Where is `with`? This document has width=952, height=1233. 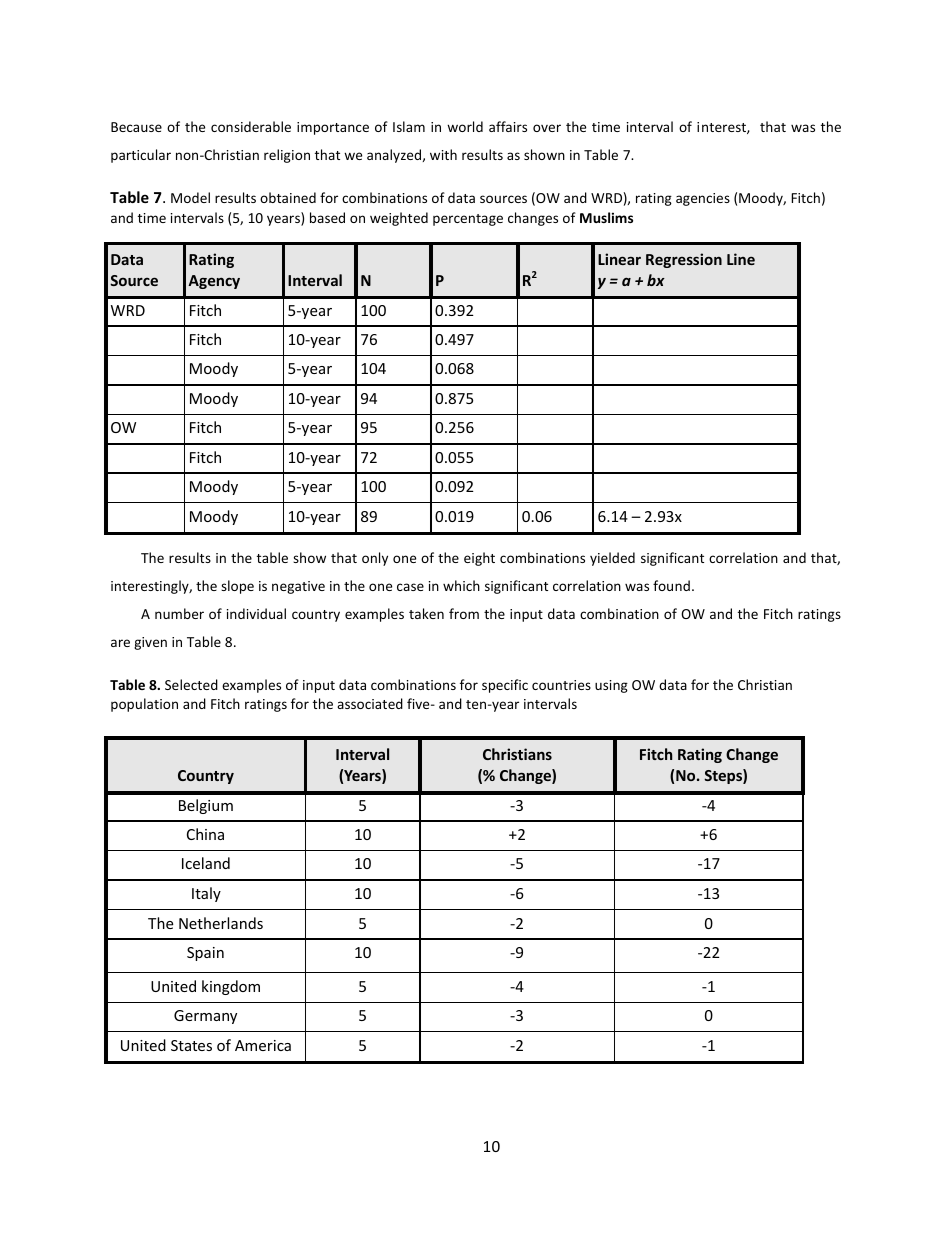
with is located at coordinates (443, 154).
